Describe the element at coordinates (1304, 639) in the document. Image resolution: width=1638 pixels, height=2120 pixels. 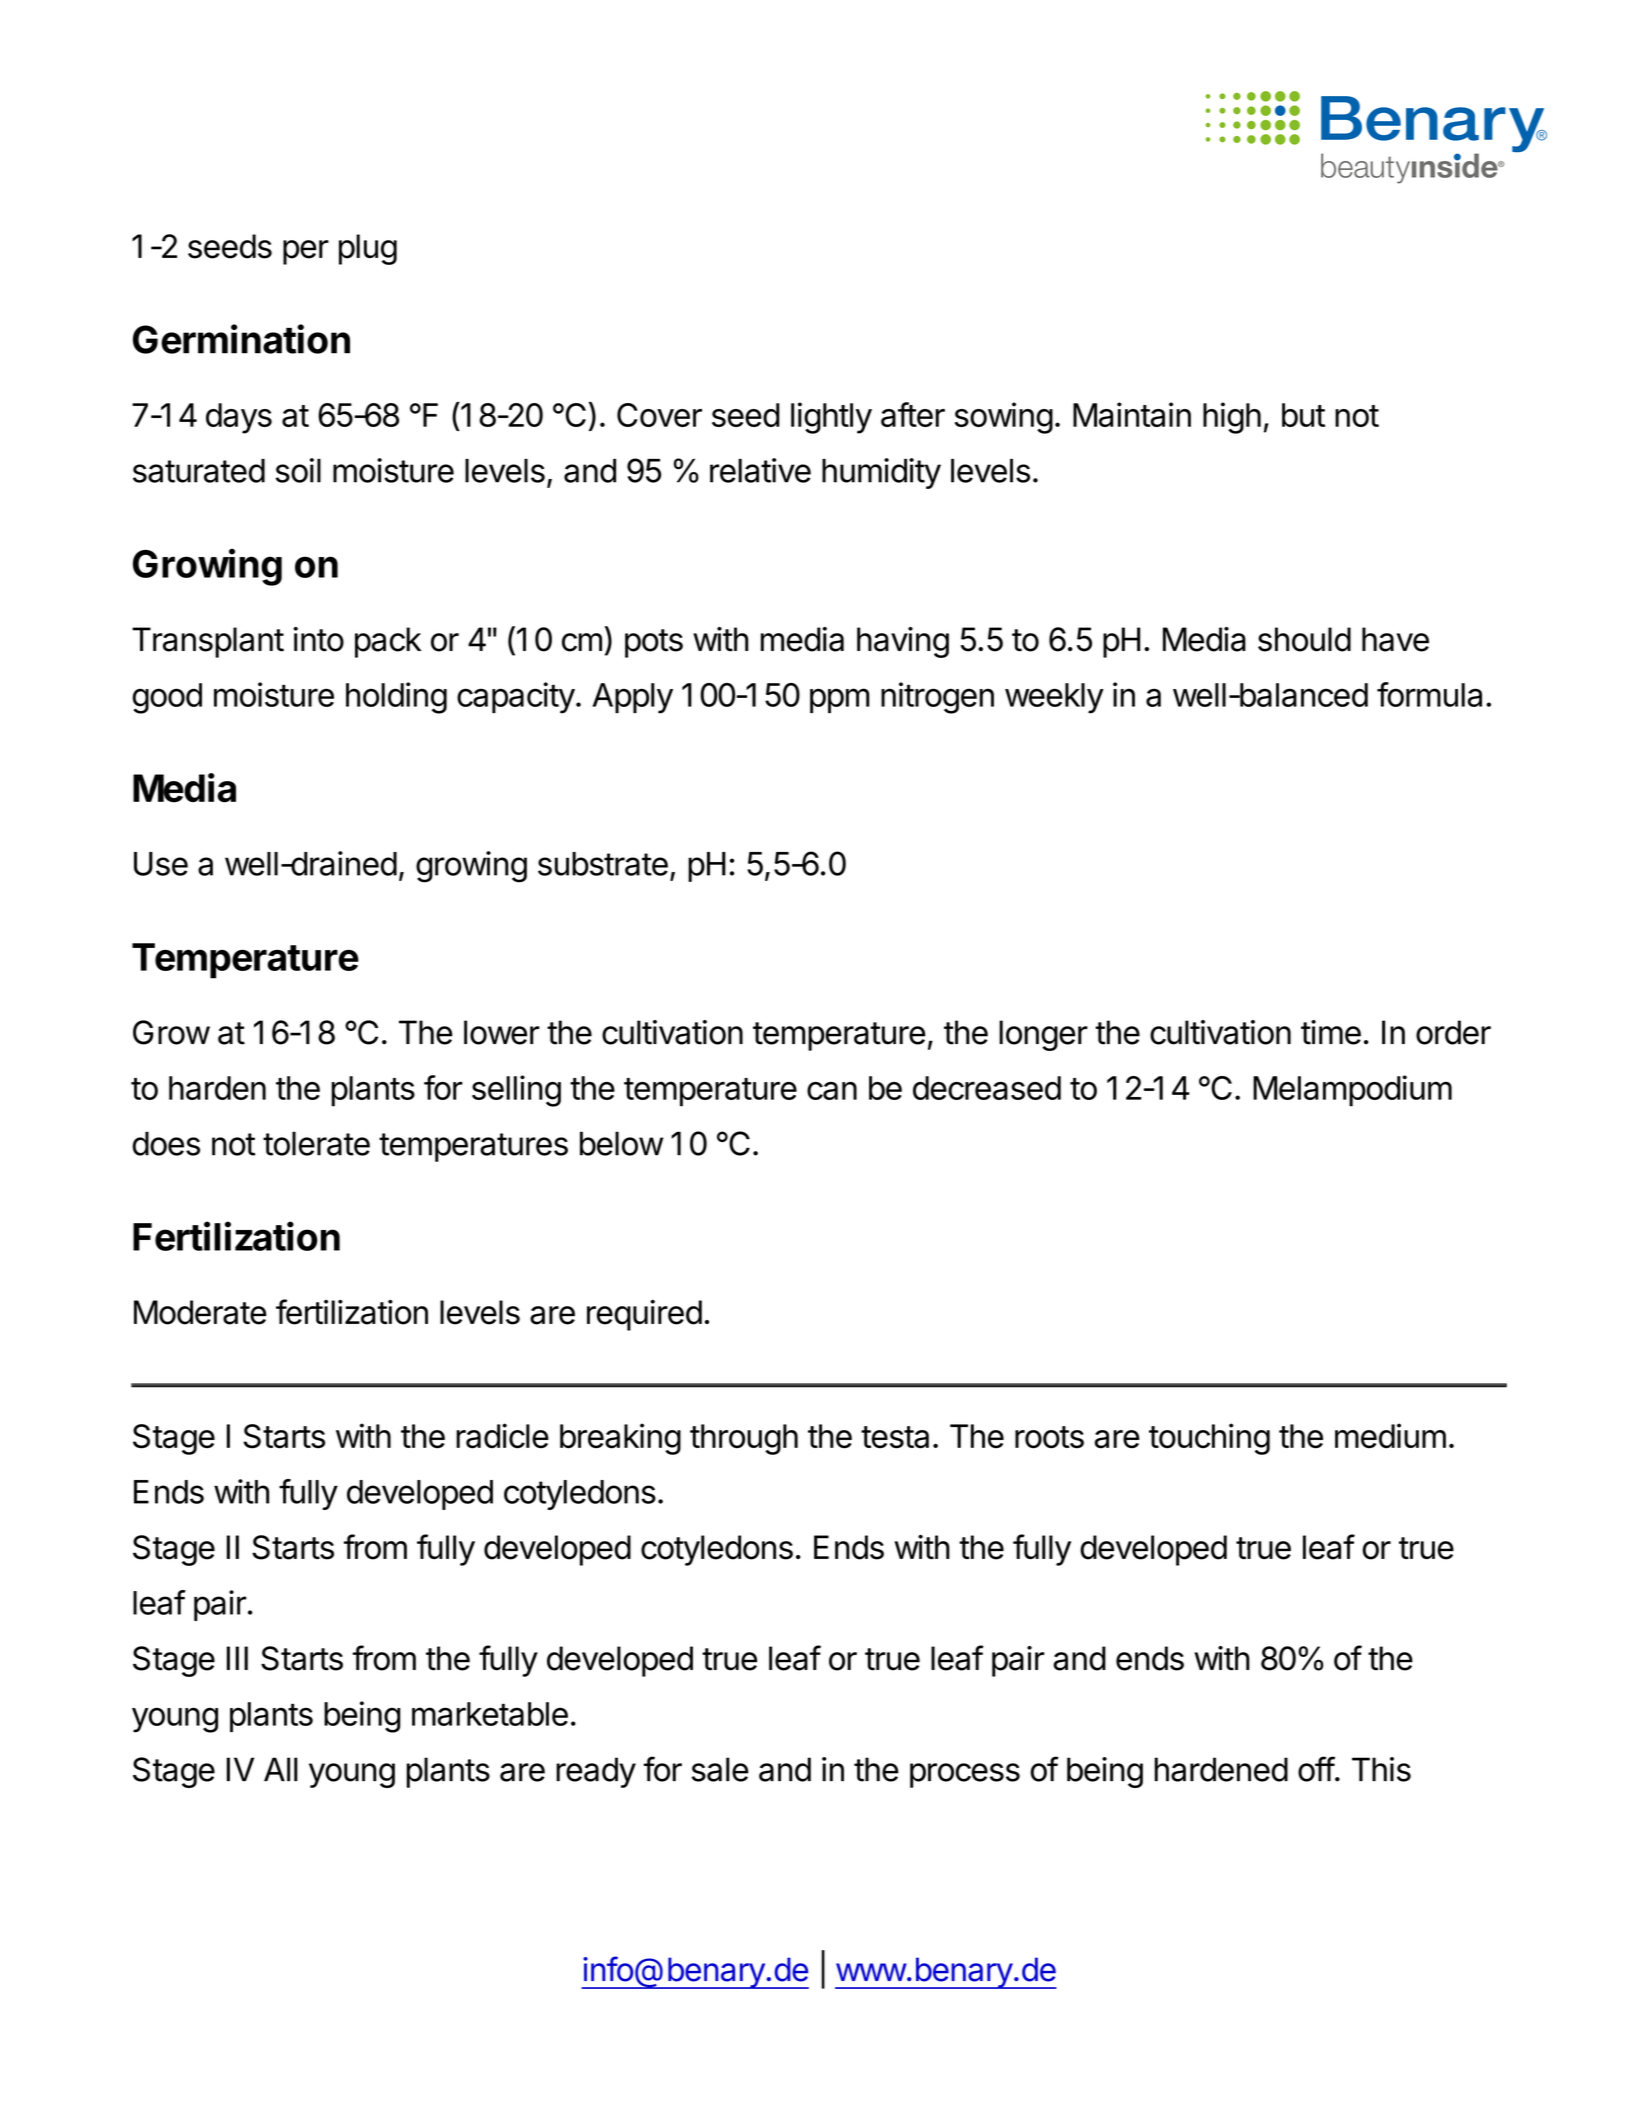
I see `should` at that location.
